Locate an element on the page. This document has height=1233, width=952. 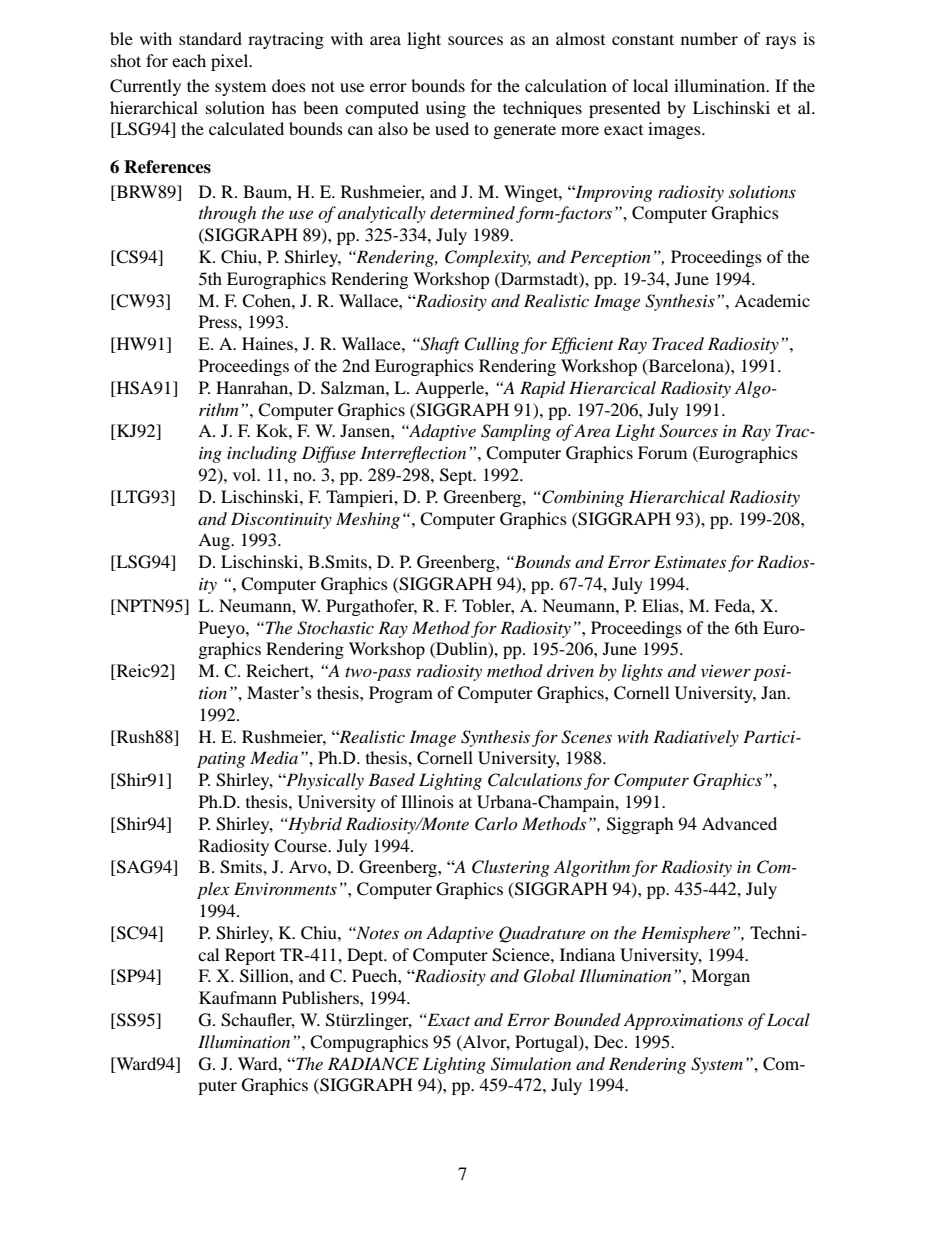
Morgan is located at coordinates (720, 977).
